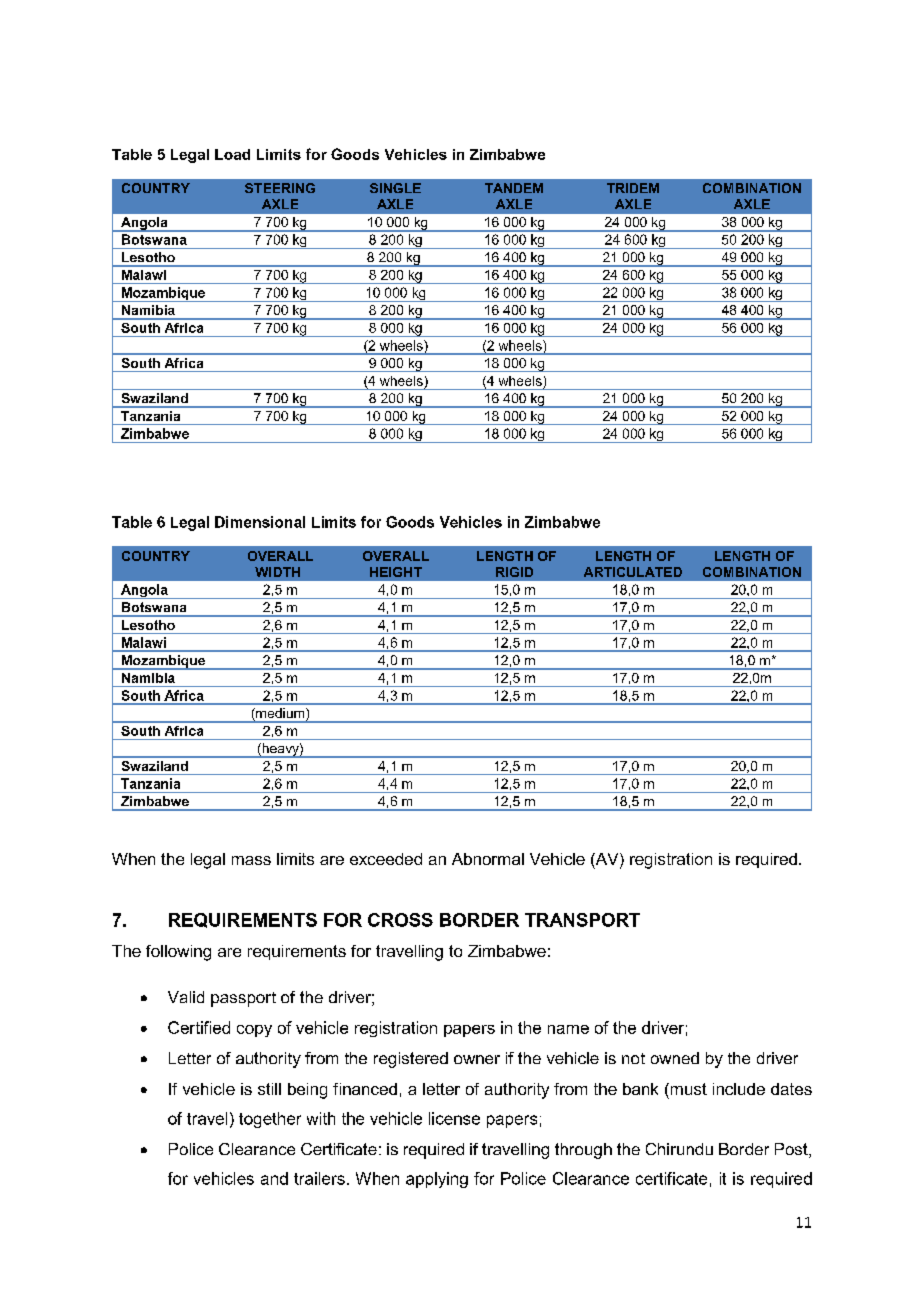  I want to click on WIDTH, so click(277, 572).
